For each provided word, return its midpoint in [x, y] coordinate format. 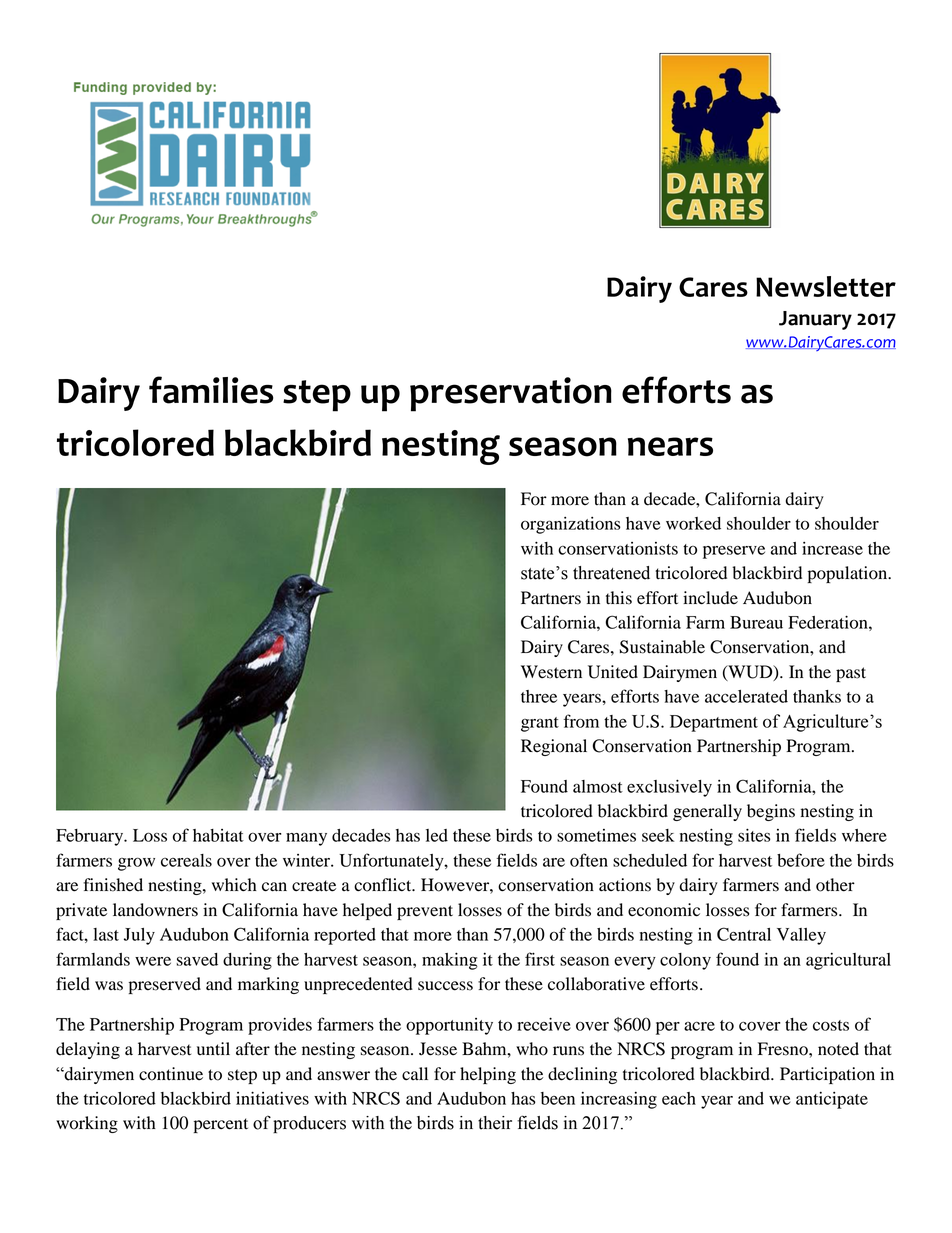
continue [171, 1074]
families [211, 390]
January [815, 320]
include [710, 598]
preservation [511, 394]
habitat [218, 835]
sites [754, 835]
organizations [571, 525]
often [589, 860]
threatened [611, 573]
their [495, 1123]
